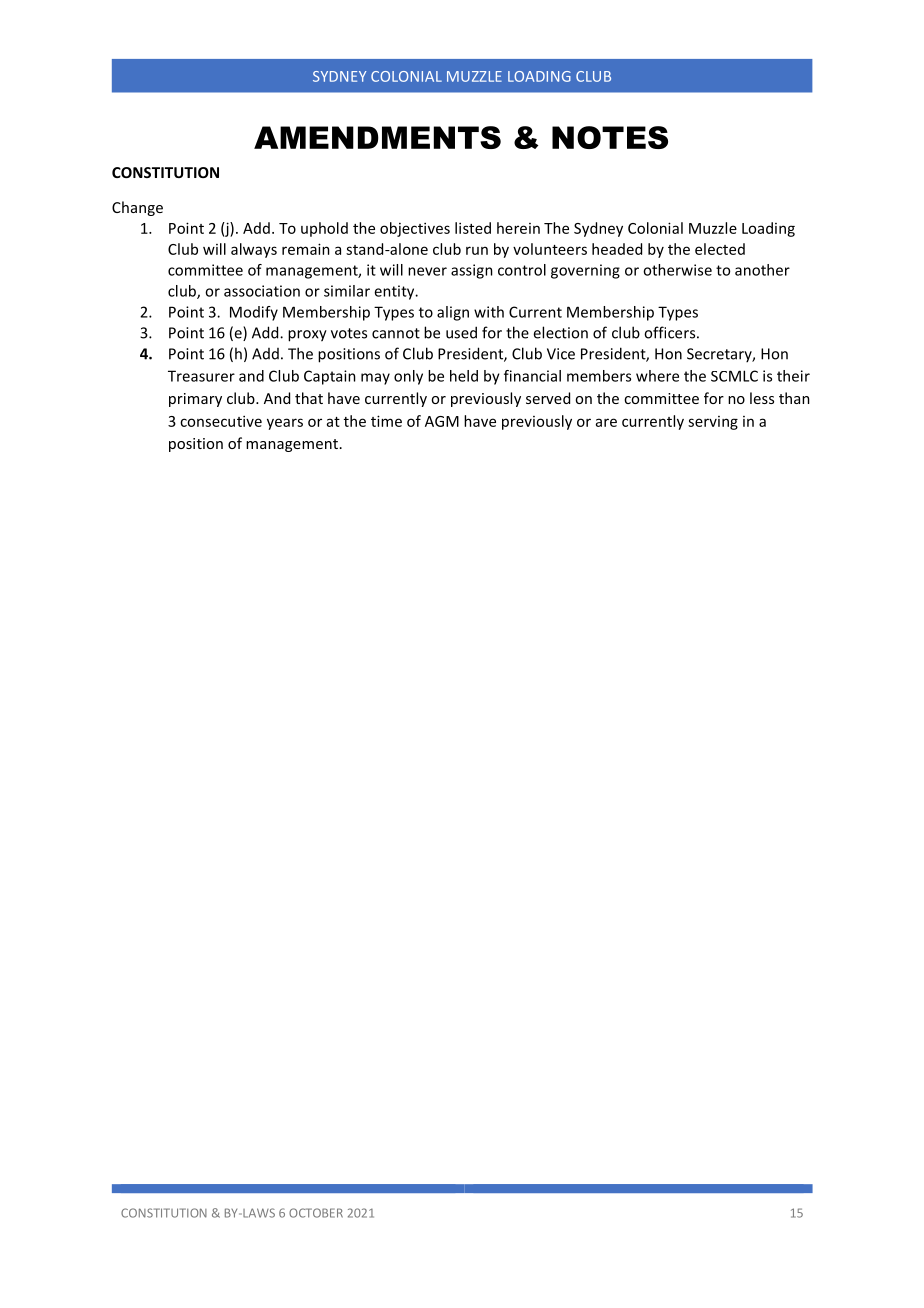 This screenshot has height=1308, width=924. I want to click on are, so click(606, 422).
